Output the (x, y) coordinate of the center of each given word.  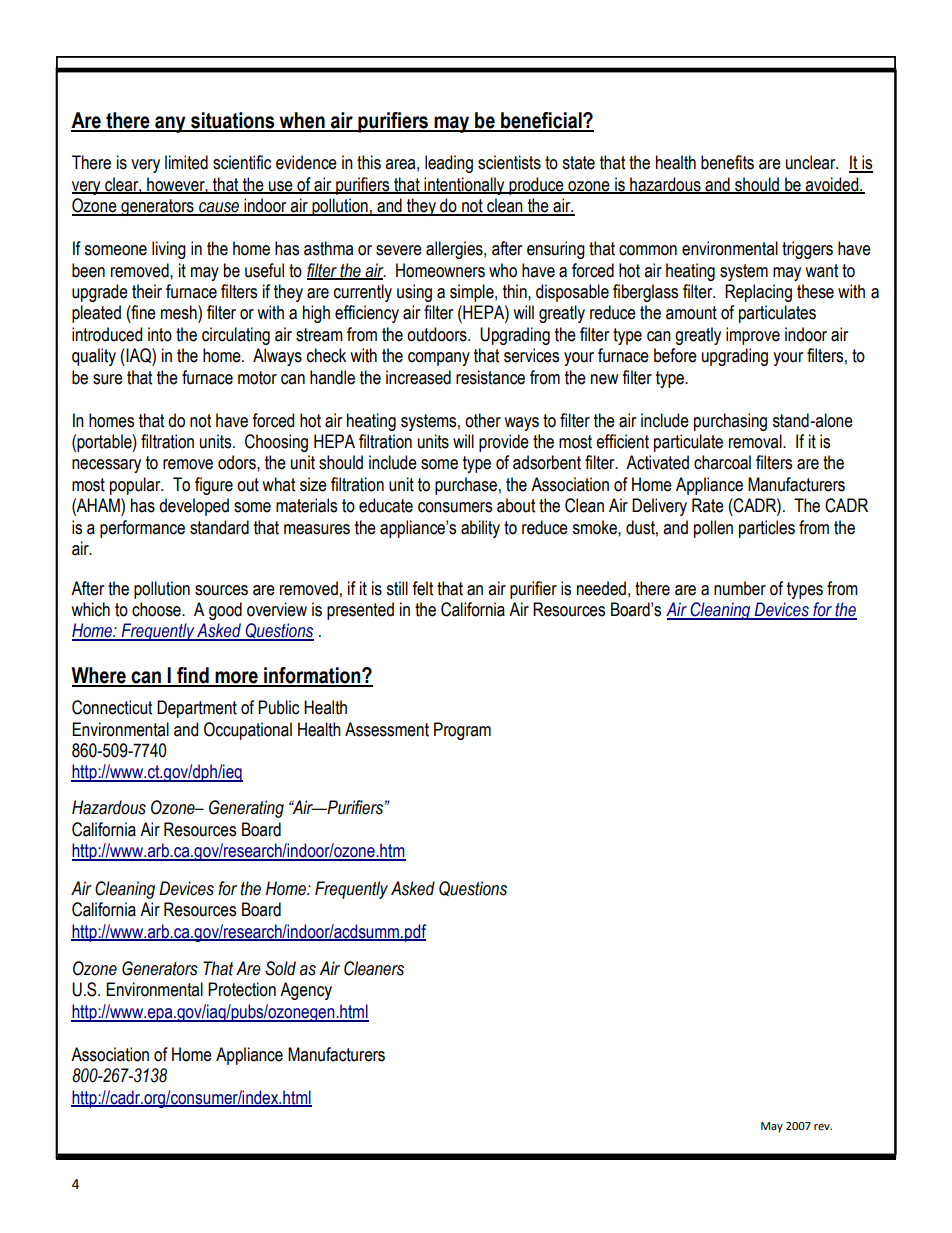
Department (197, 709)
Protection (242, 989)
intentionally (464, 186)
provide (504, 443)
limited (186, 162)
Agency (306, 991)
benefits (727, 162)
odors (238, 462)
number (740, 588)
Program (462, 731)
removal (756, 441)
